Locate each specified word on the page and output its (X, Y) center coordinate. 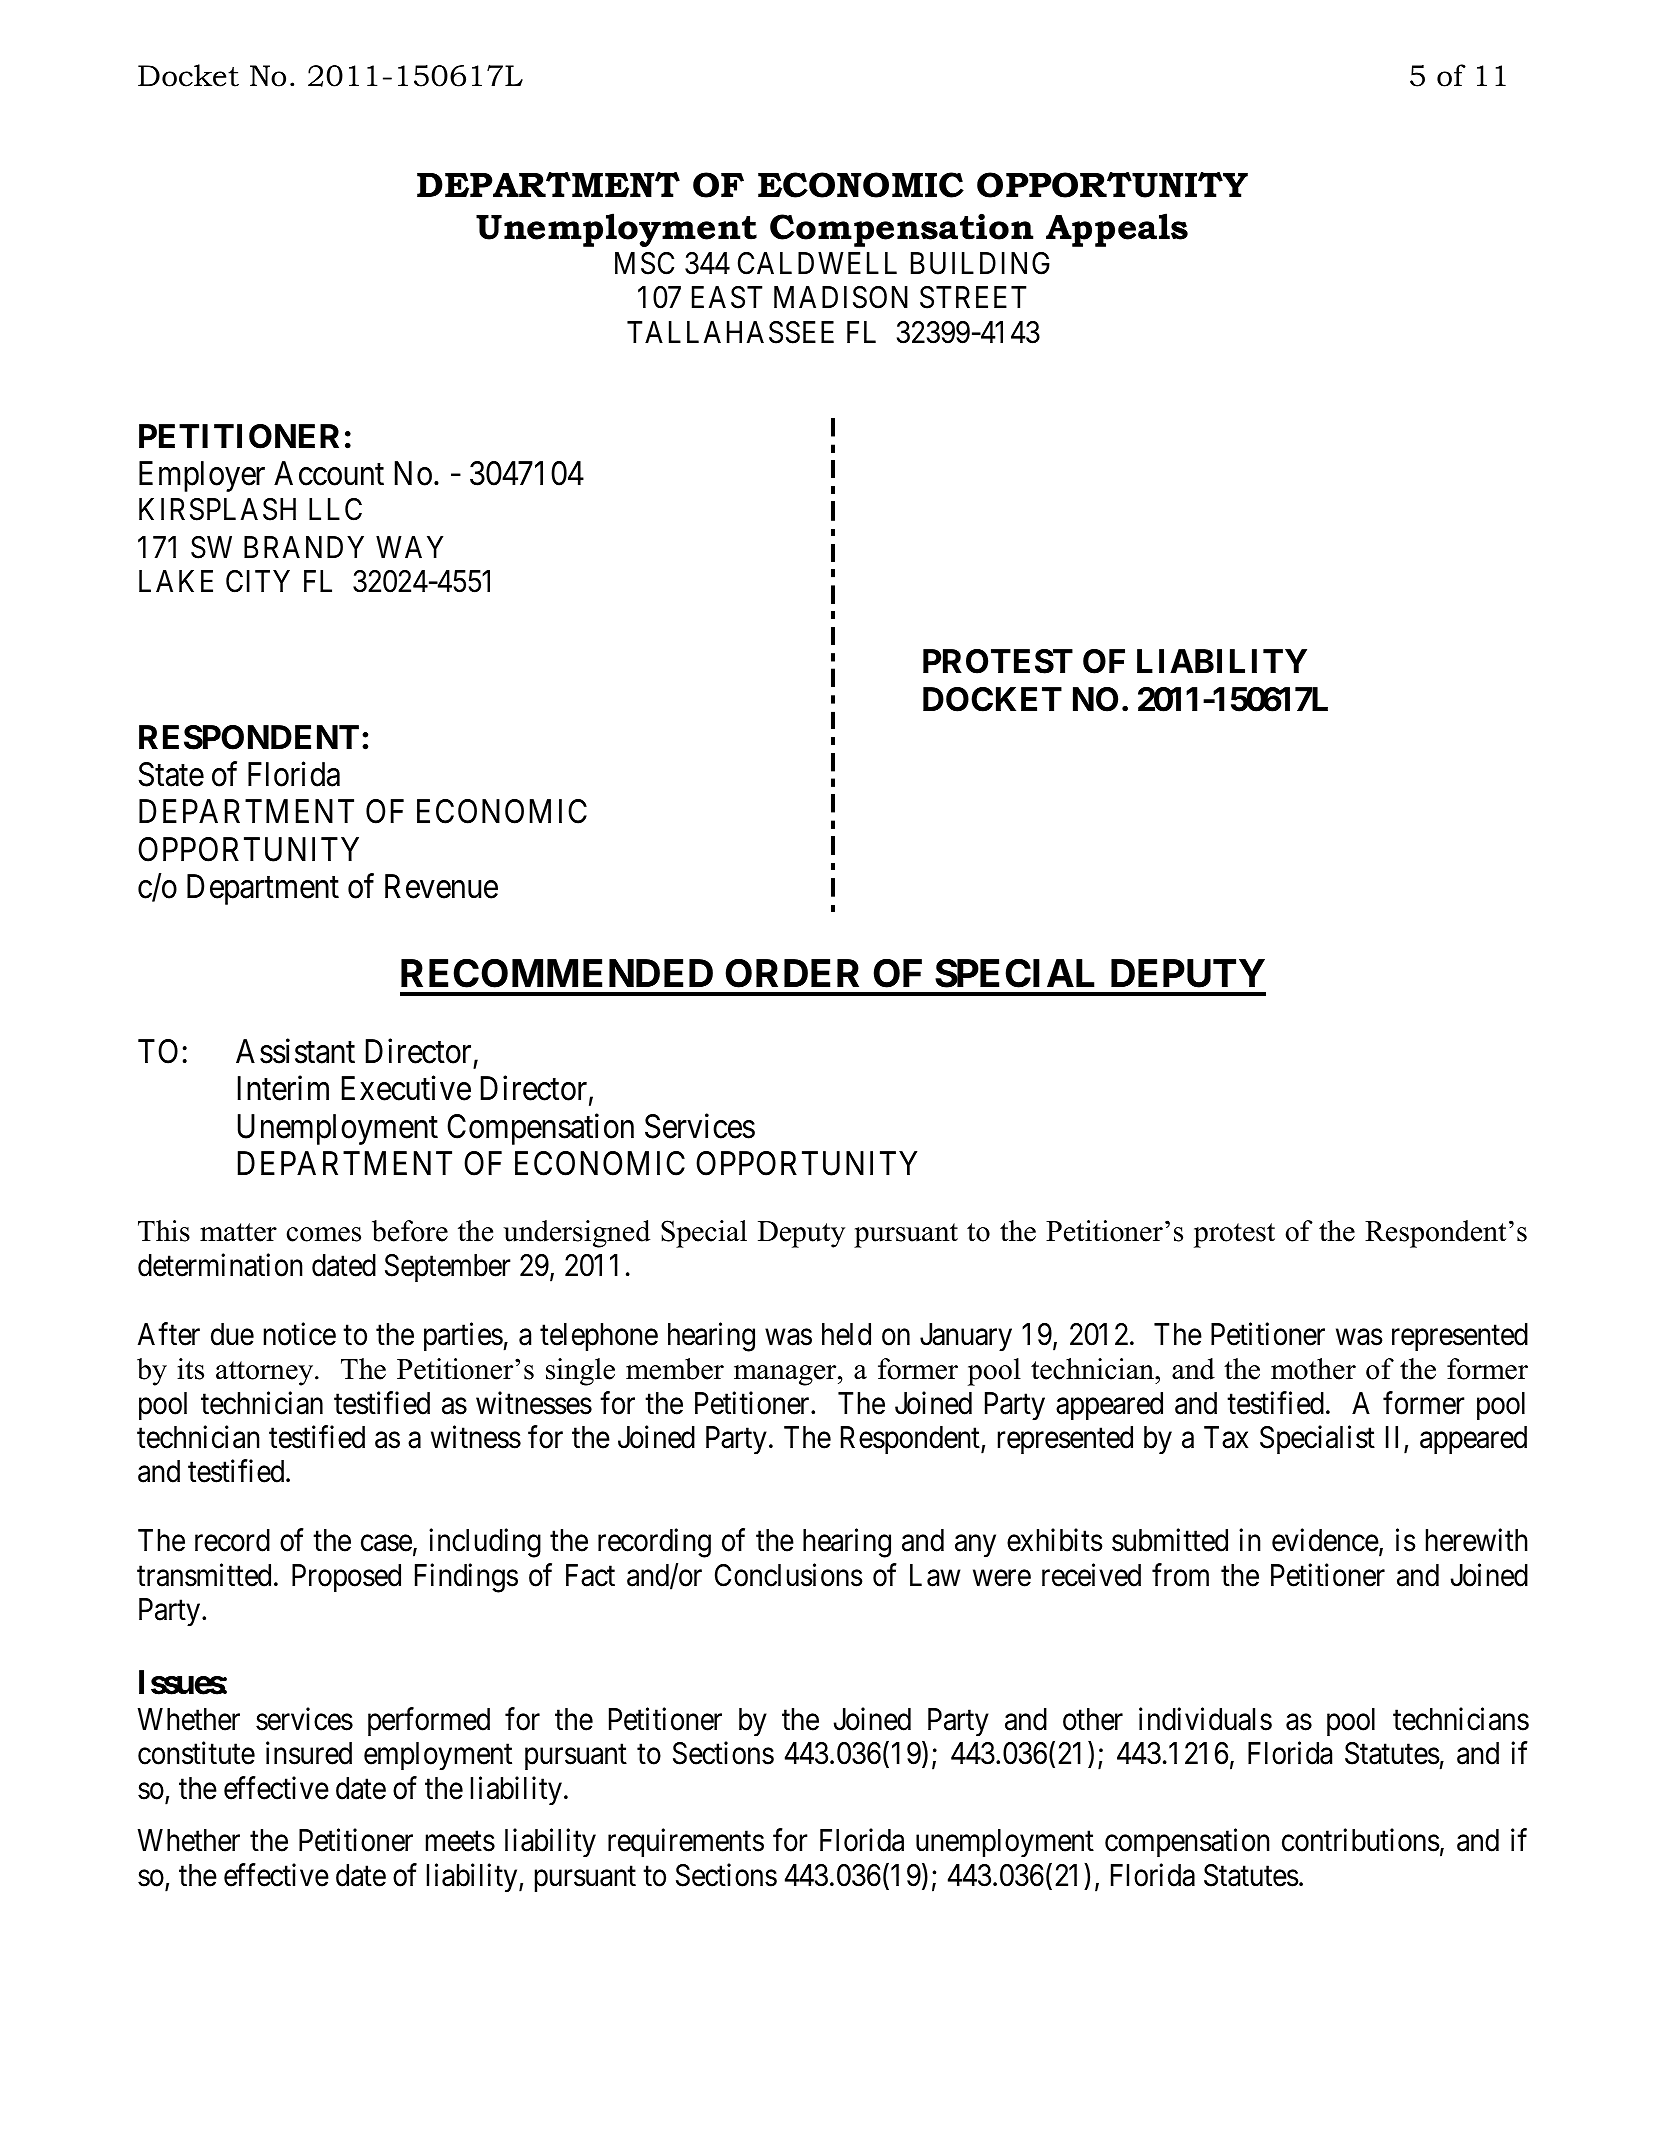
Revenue (441, 887)
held (846, 1334)
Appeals (1117, 230)
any (975, 1546)
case (386, 1543)
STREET (973, 297)
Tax (1226, 1437)
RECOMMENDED (557, 973)
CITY (258, 581)
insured (309, 1753)
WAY (409, 547)
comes (323, 1234)
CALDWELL (817, 263)
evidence (1325, 1540)
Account (329, 473)
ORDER (792, 973)
